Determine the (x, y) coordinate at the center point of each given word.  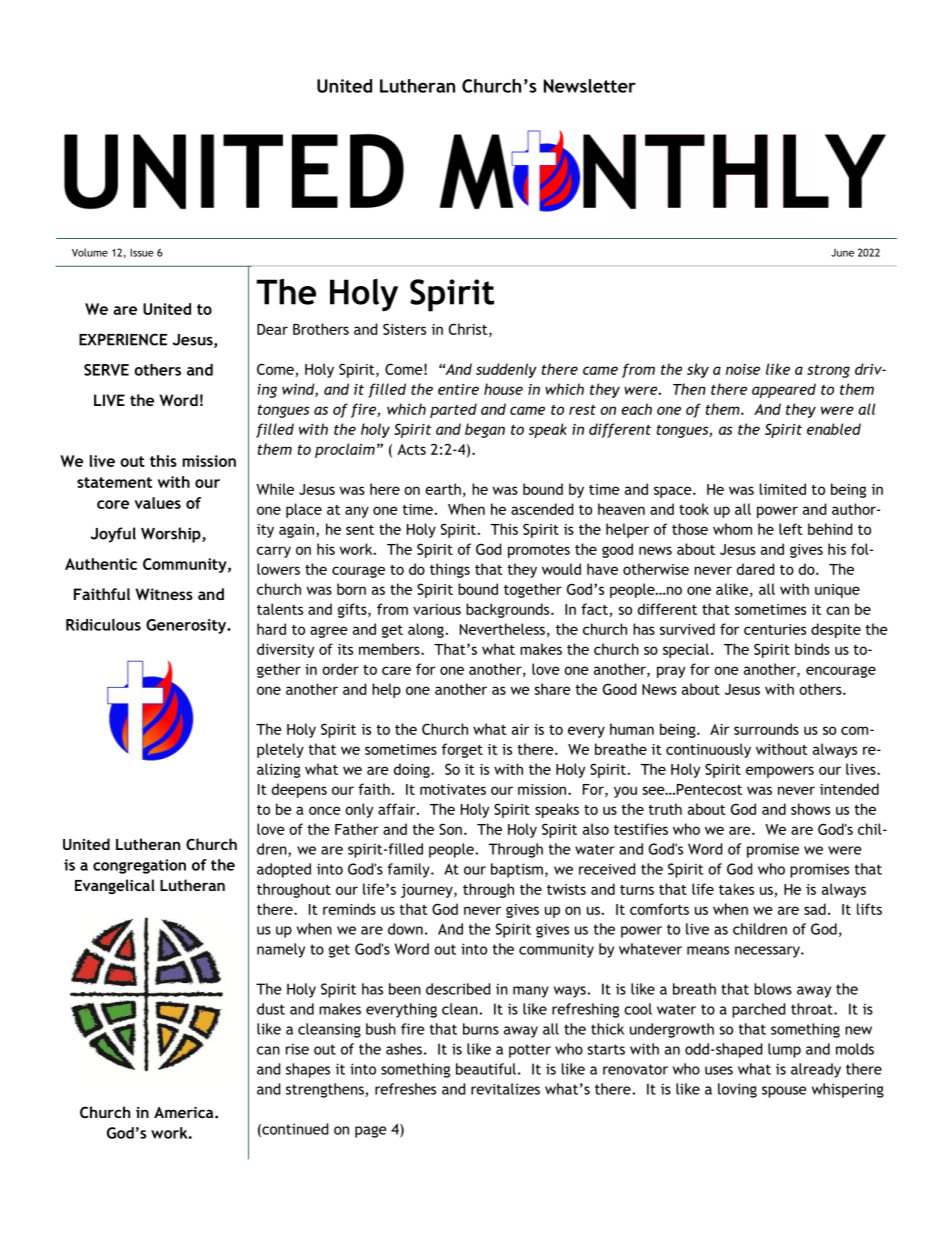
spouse (784, 1092)
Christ (469, 330)
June (842, 253)
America (185, 1112)
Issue (142, 252)
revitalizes (505, 1089)
